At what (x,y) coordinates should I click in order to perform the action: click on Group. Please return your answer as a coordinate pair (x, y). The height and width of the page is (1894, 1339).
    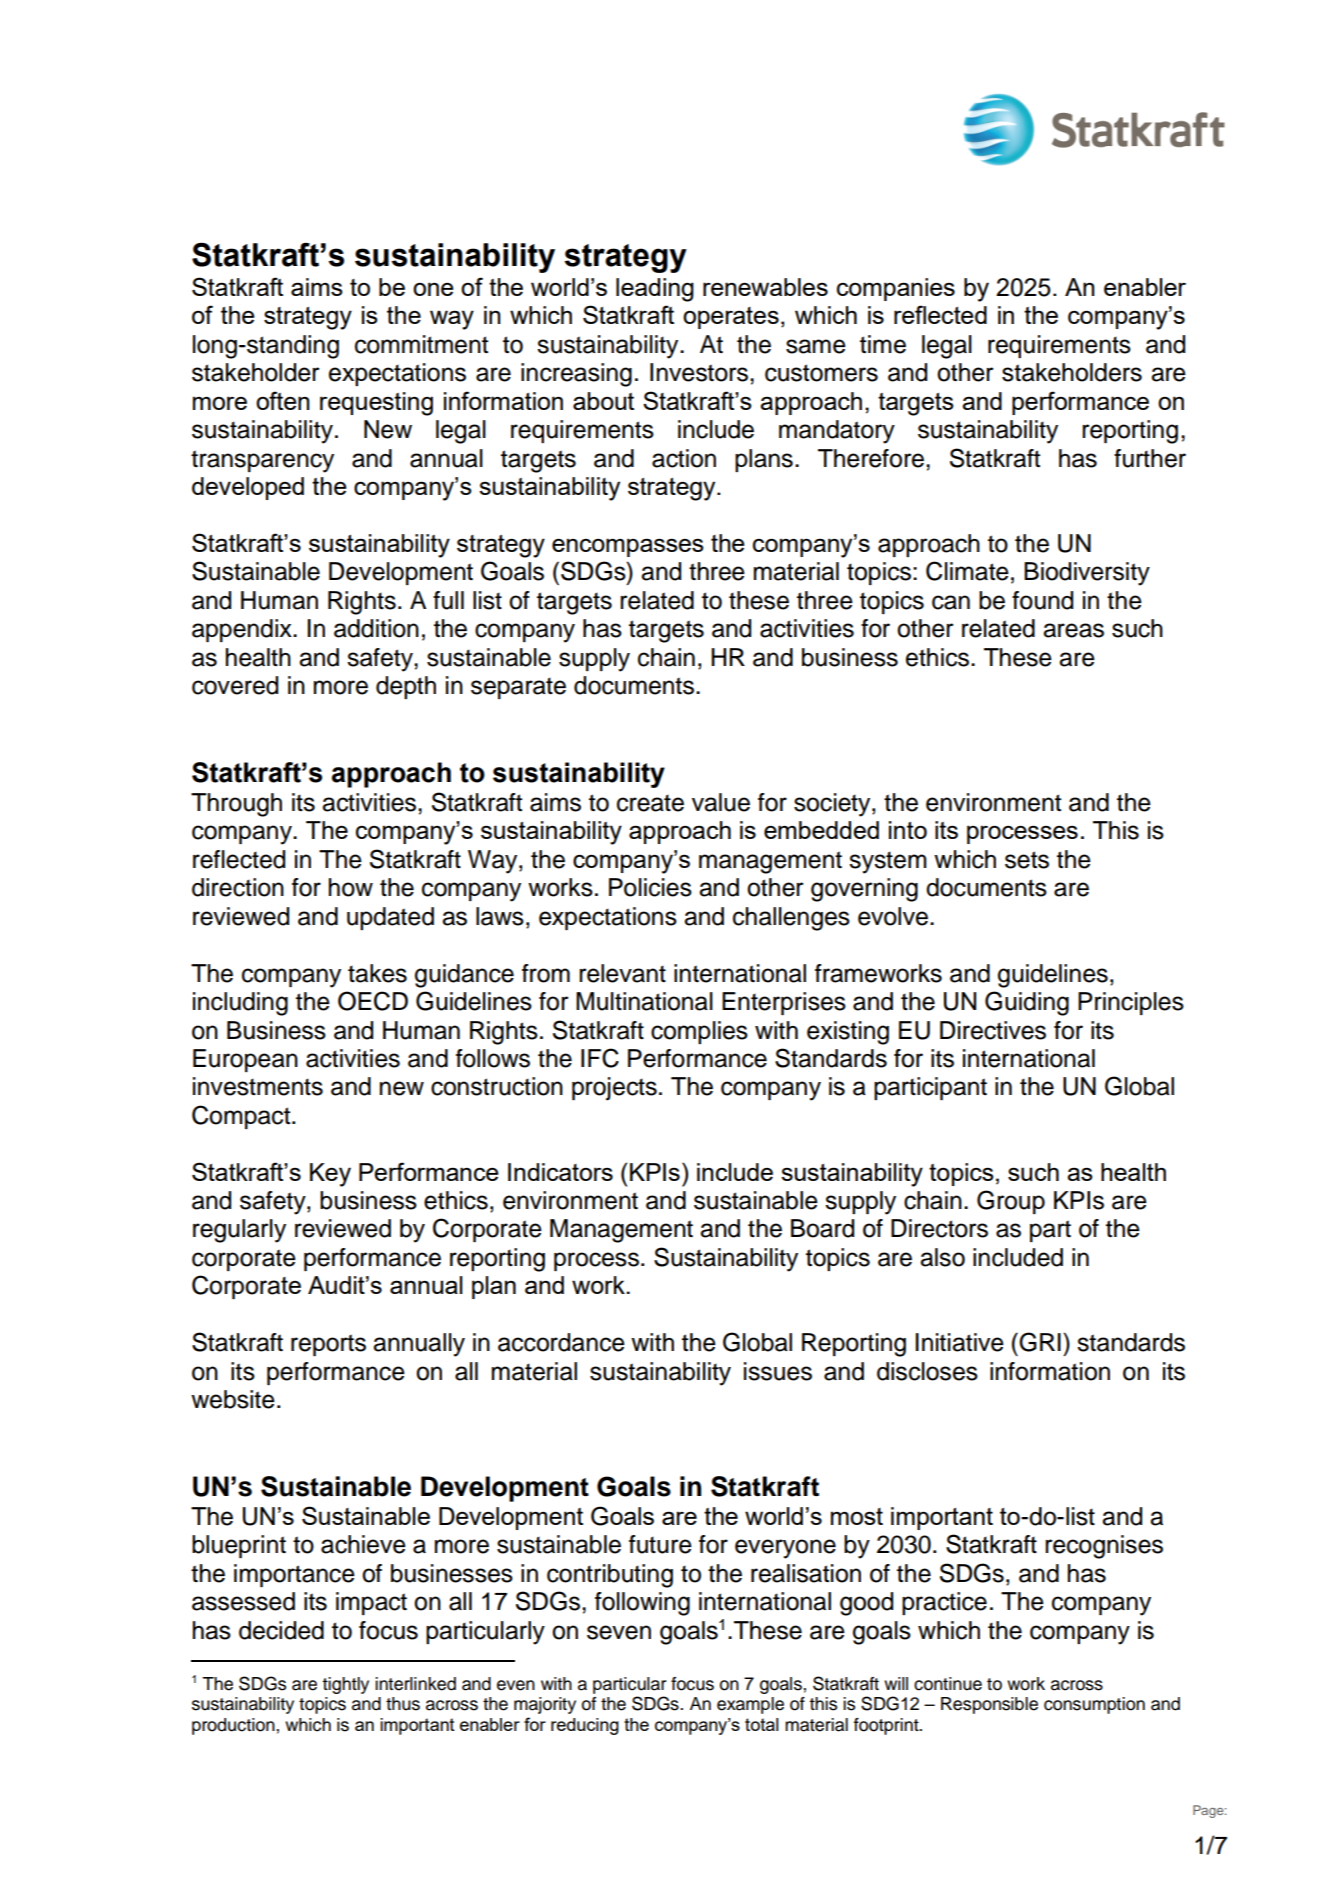
    Looking at the image, I should click on (1011, 1202).
